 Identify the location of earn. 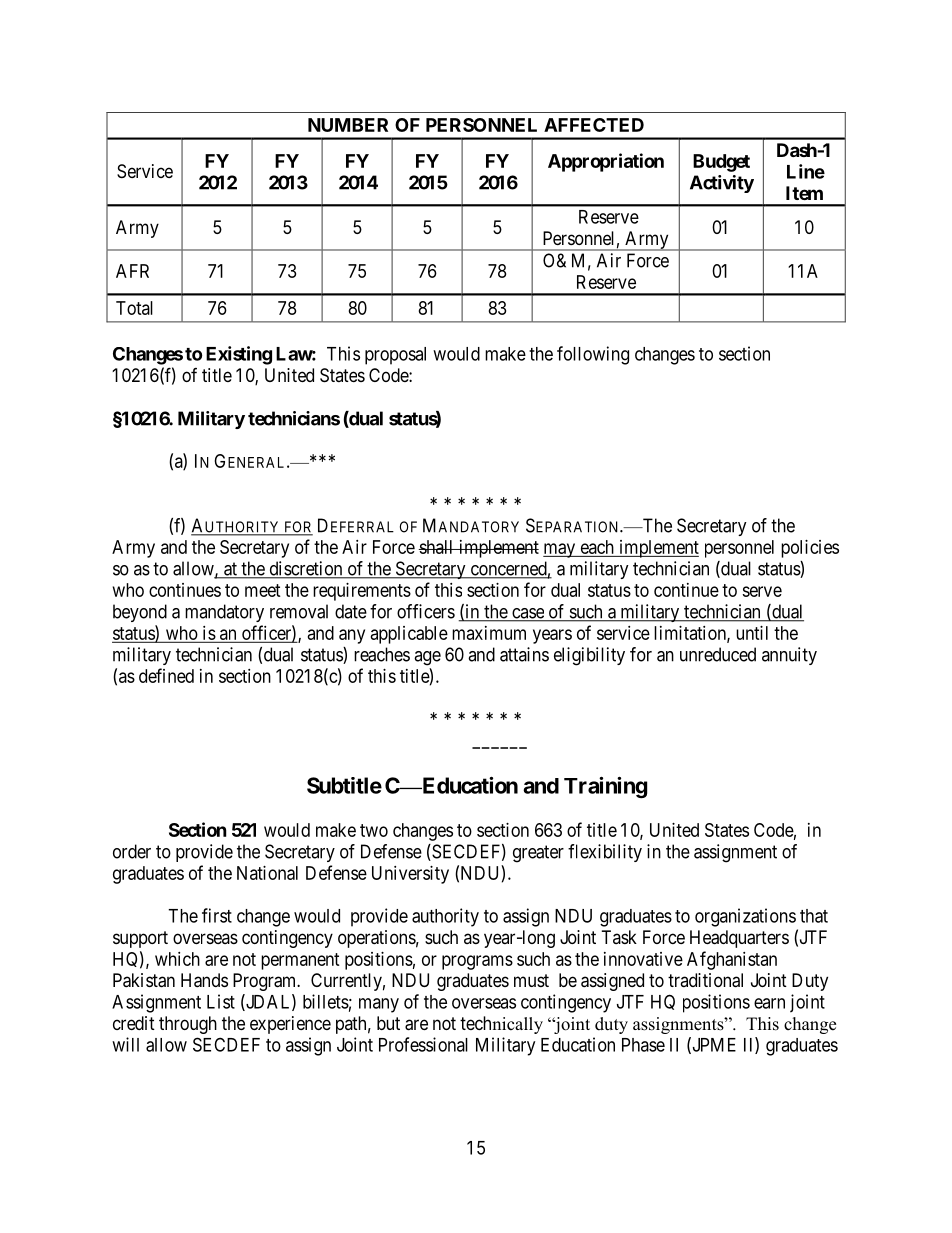
(769, 1003).
